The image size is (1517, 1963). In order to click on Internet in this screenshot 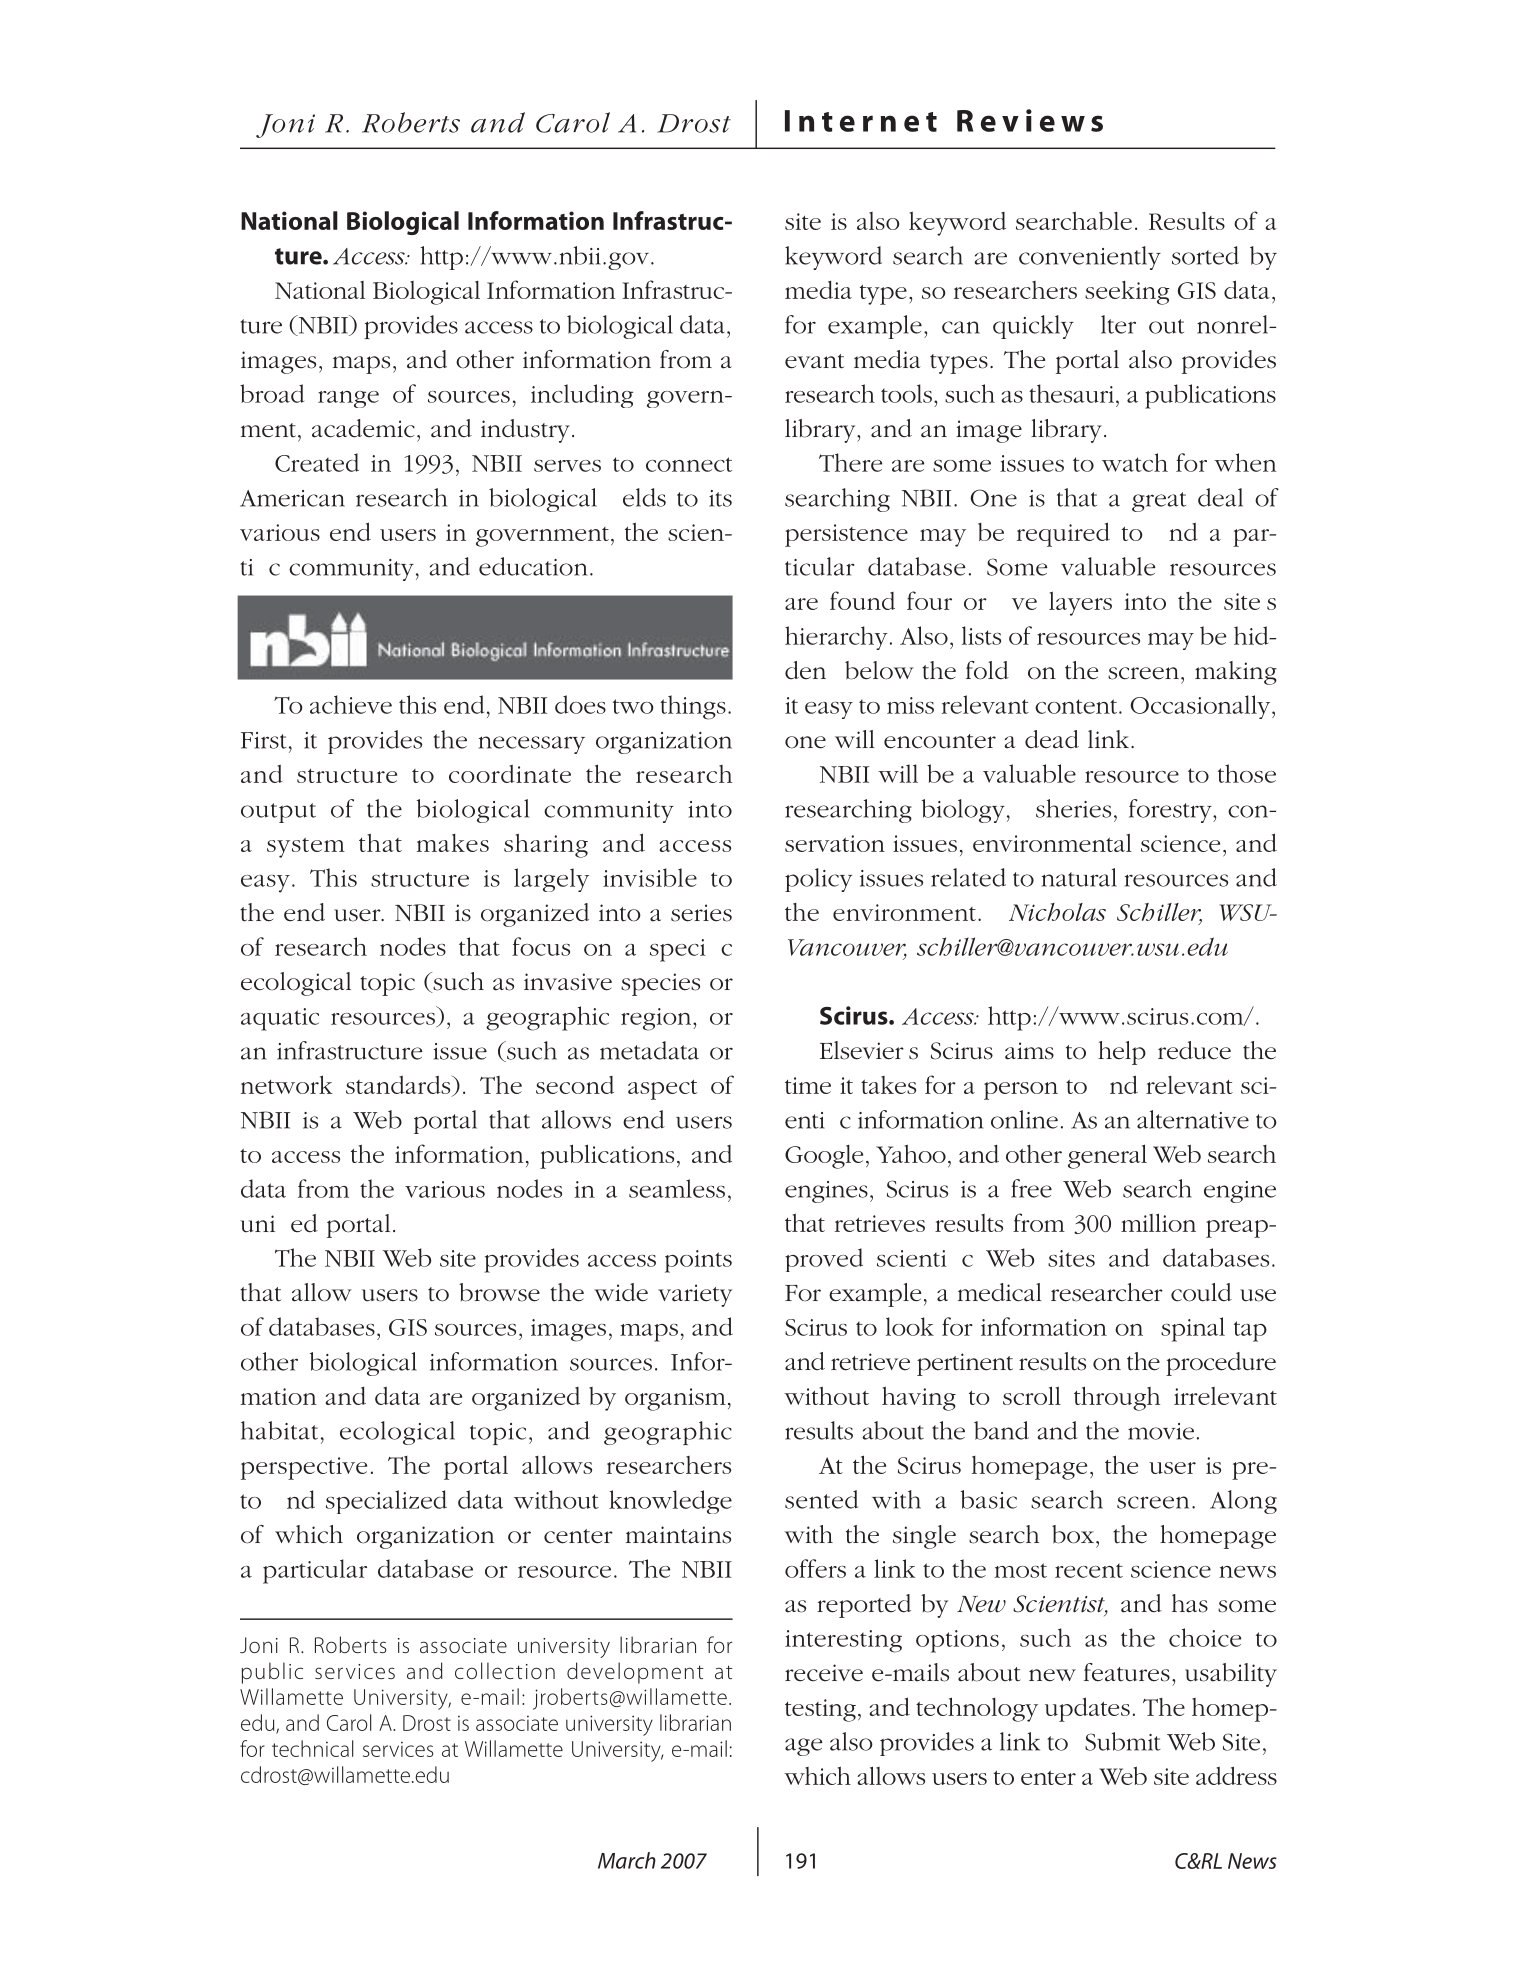, I will do `click(861, 121)`.
